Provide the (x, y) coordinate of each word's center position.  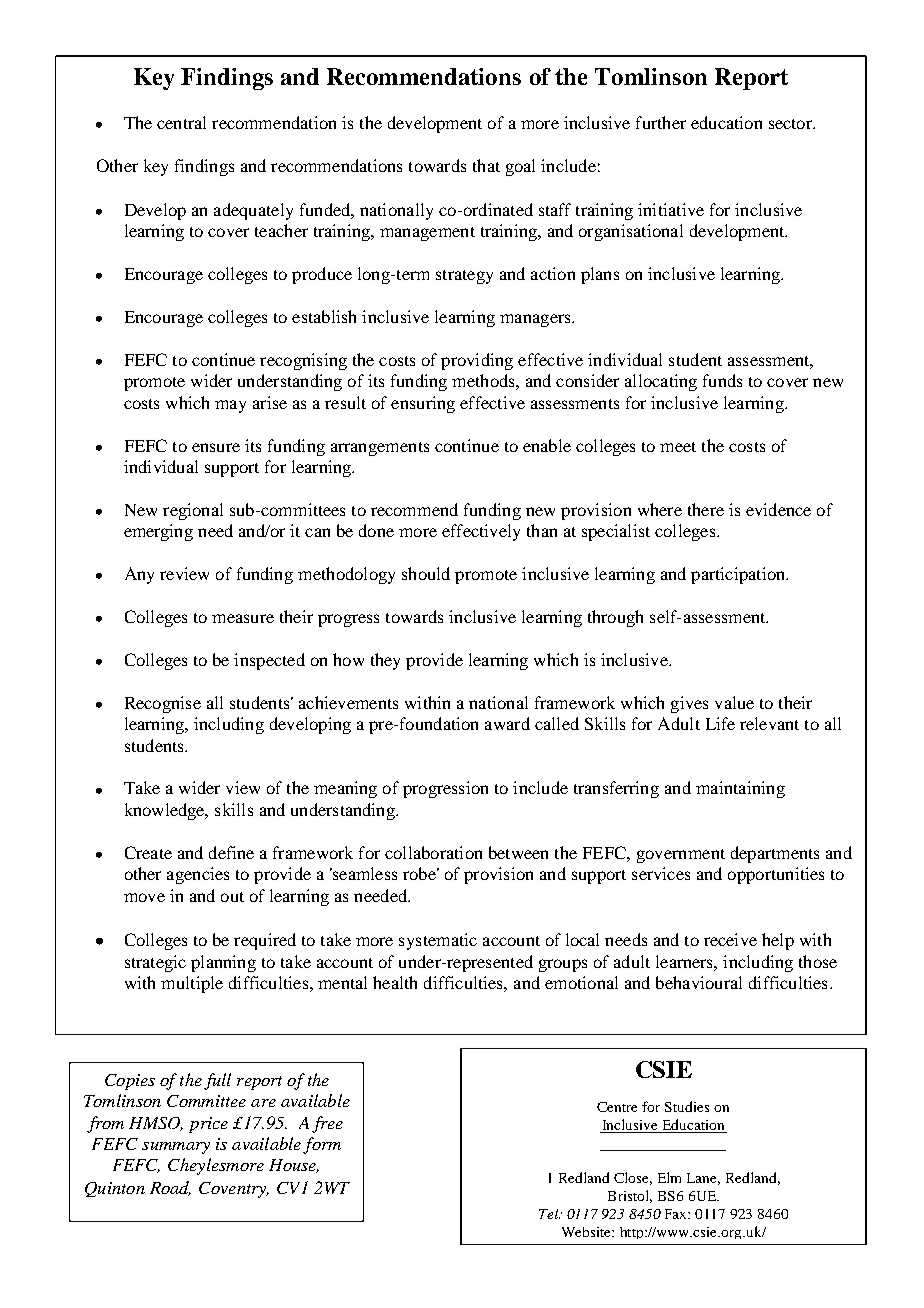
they (385, 661)
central (181, 122)
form (322, 1145)
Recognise (163, 704)
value (734, 702)
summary (176, 1148)
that (486, 165)
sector (792, 124)
